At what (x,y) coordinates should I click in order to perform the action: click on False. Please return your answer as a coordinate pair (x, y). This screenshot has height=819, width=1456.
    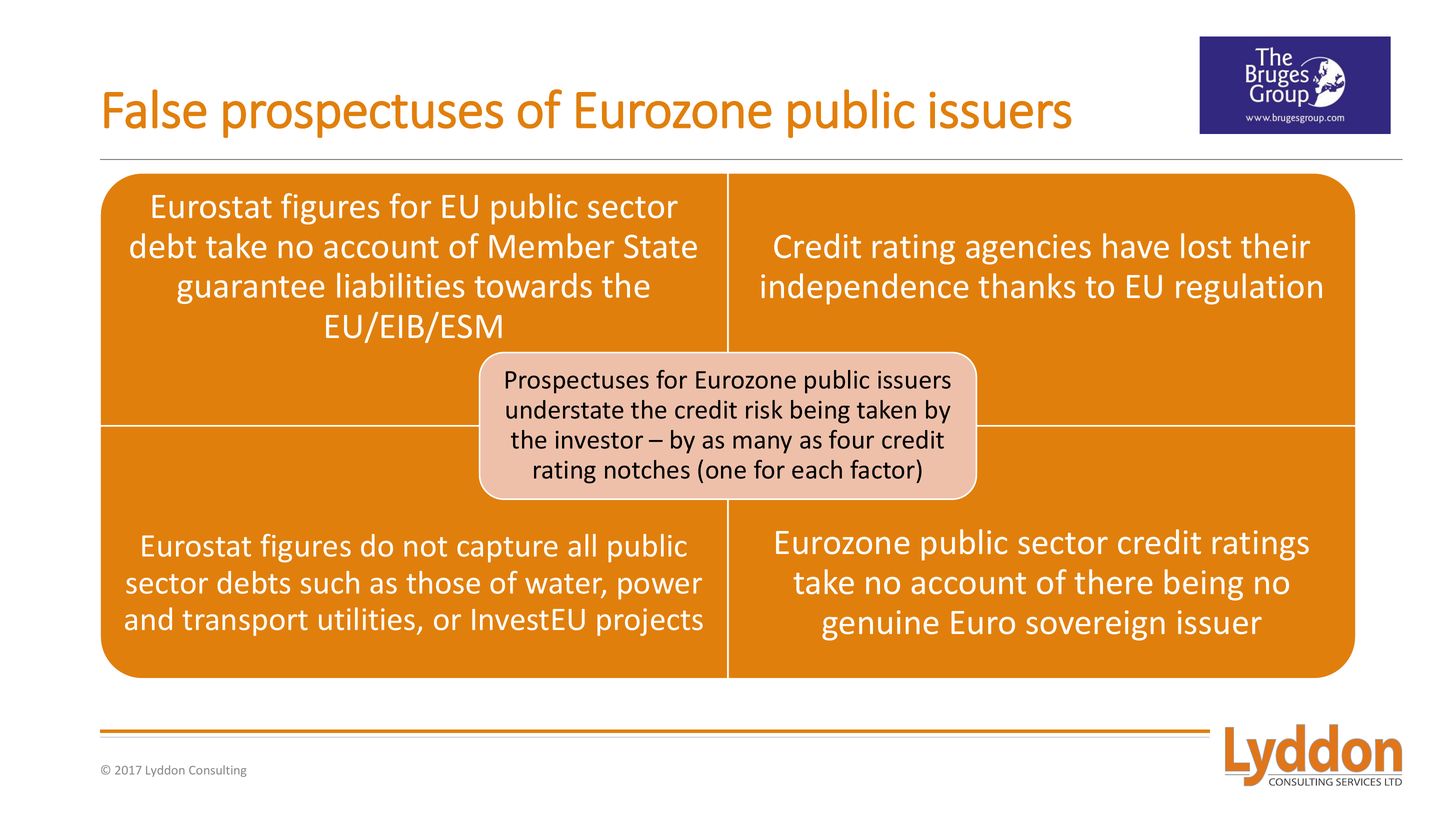
    Looking at the image, I should click on (155, 109).
